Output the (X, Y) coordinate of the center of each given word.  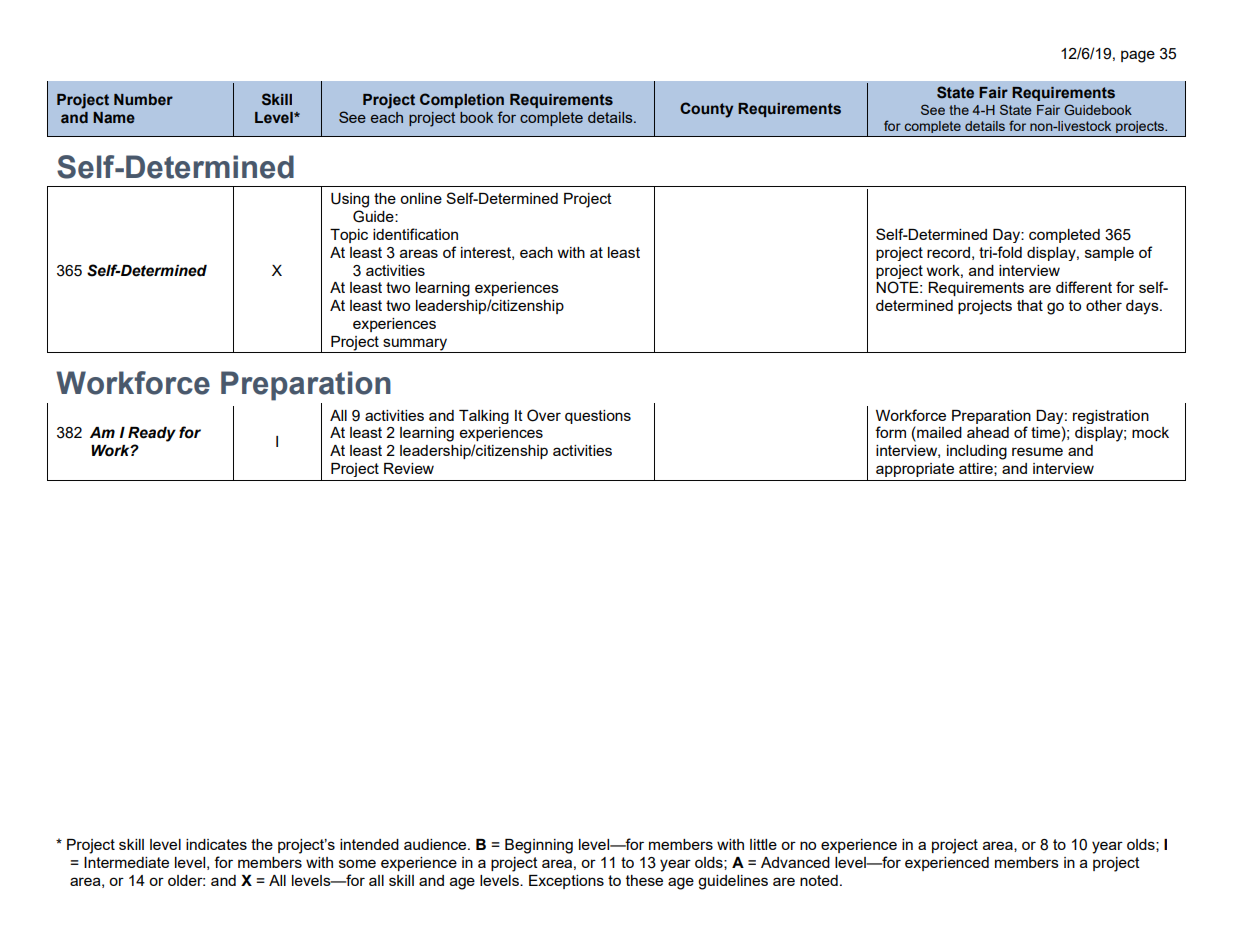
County (706, 110)
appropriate (915, 470)
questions (598, 417)
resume (1037, 451)
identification (415, 234)
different (1084, 287)
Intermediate (126, 862)
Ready (152, 434)
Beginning (539, 846)
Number (143, 99)
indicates (216, 844)
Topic (349, 236)
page (1138, 56)
